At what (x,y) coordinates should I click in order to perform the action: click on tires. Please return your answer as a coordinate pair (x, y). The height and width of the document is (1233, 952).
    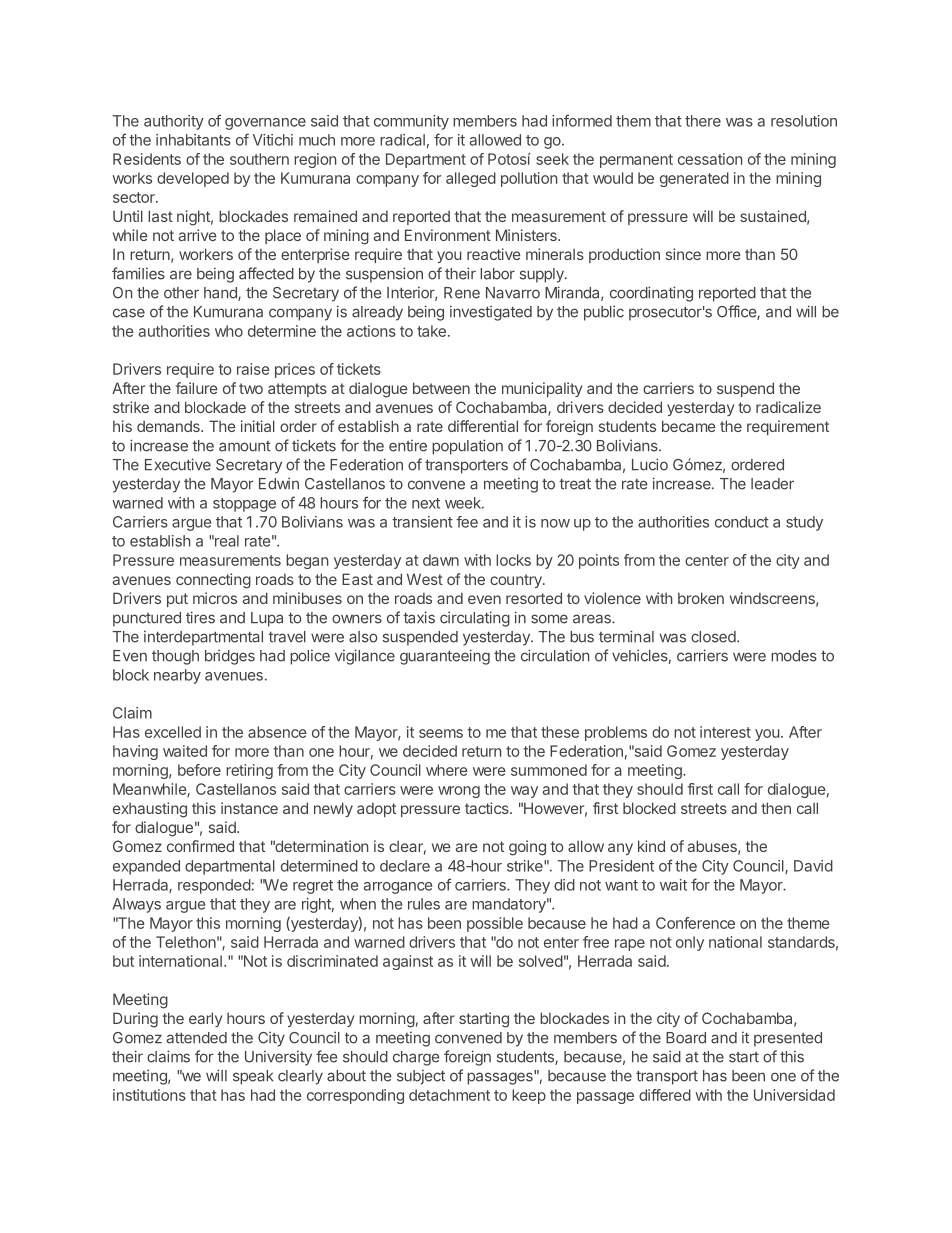
    Looking at the image, I should click on (200, 617).
